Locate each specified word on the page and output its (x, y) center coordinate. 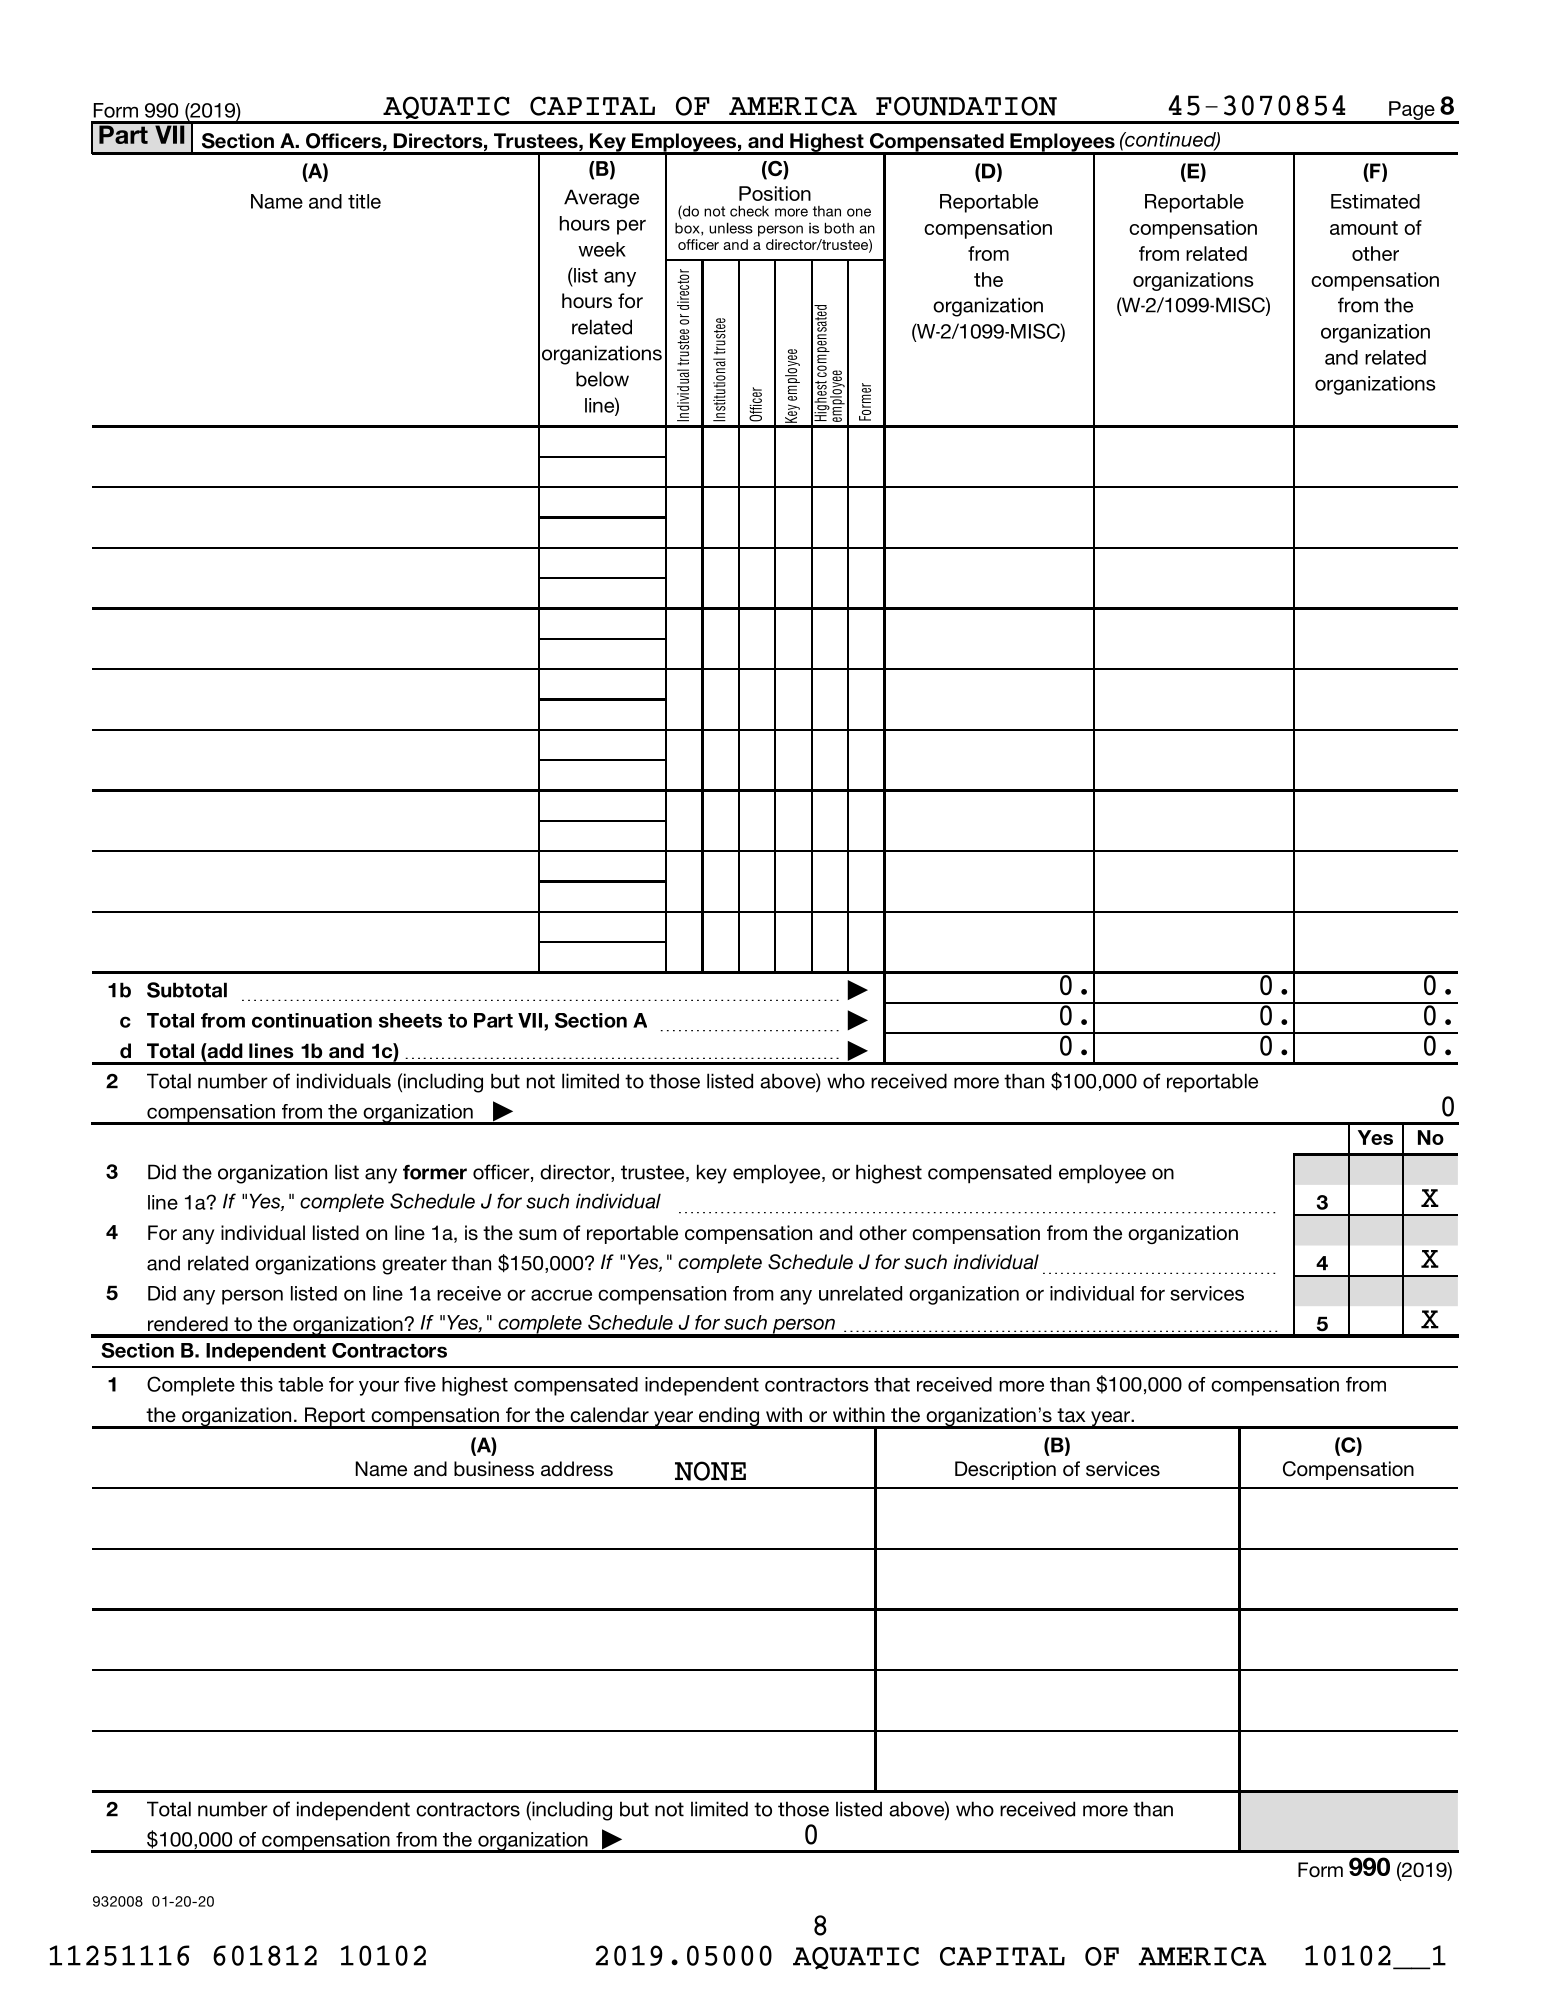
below (602, 379)
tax (1071, 1415)
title (364, 201)
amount (1364, 228)
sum (538, 1234)
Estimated (1375, 201)
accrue (561, 1295)
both (839, 228)
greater (414, 1265)
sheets (410, 1020)
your (379, 1388)
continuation (312, 1020)
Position (775, 193)
